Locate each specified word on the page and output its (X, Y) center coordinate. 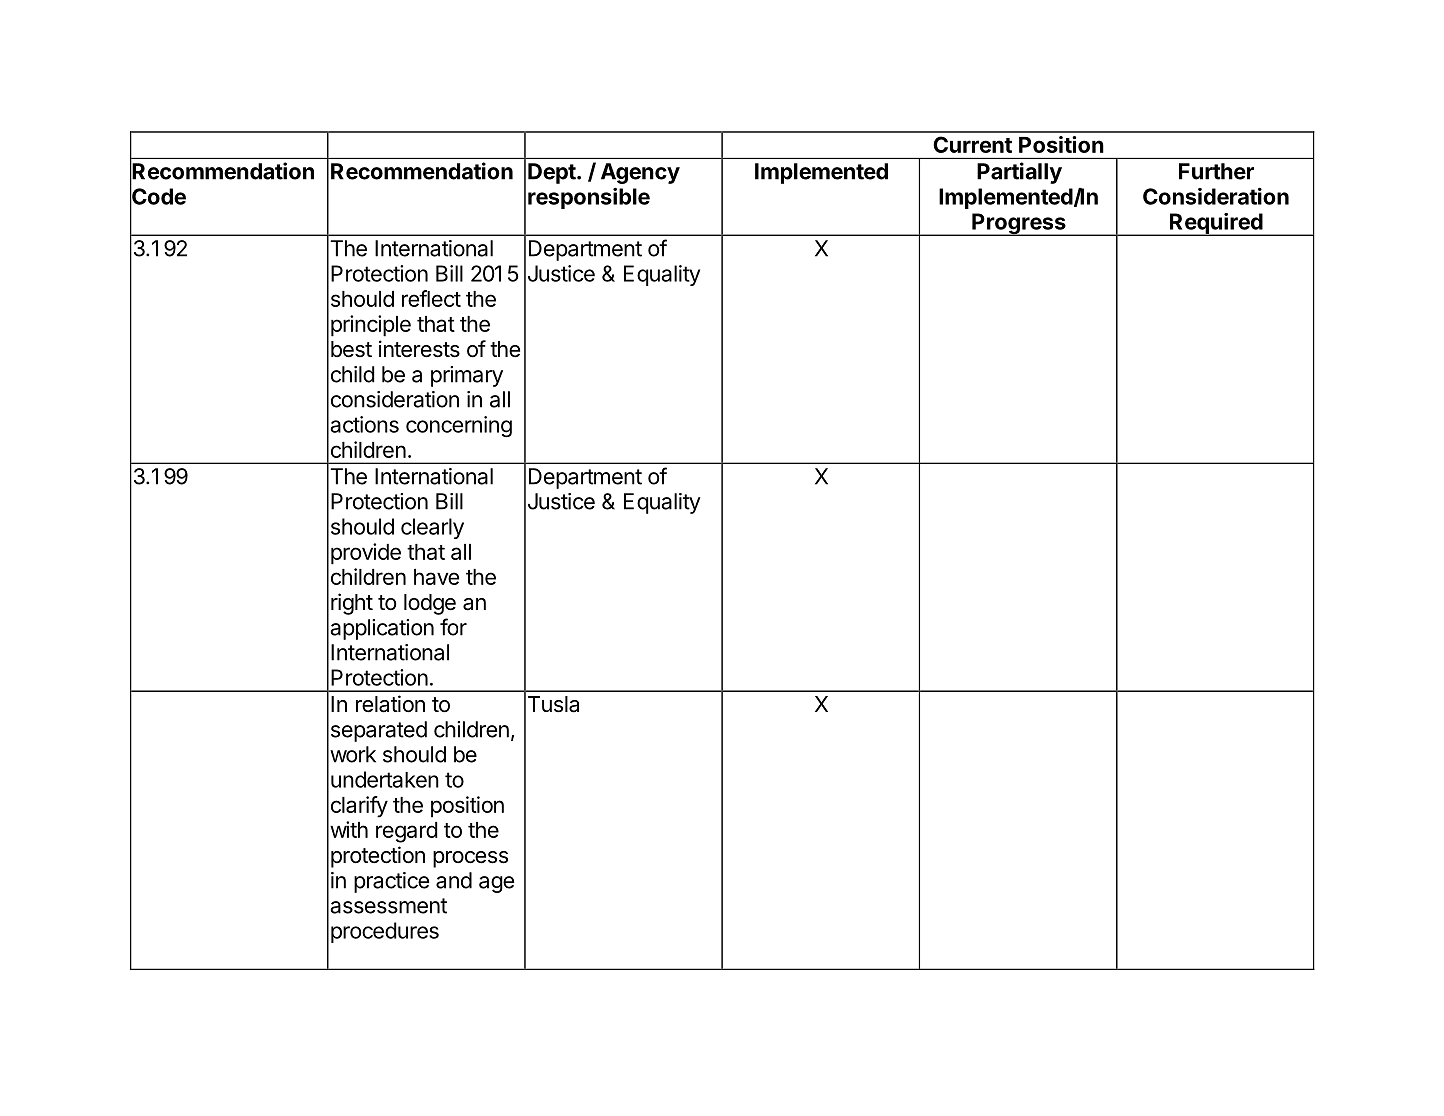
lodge (430, 604)
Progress (1019, 224)
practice (391, 882)
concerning (459, 426)
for (453, 627)
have (436, 577)
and (454, 880)
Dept (552, 173)
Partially (1019, 173)
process (470, 859)
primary (467, 376)
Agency (640, 173)
